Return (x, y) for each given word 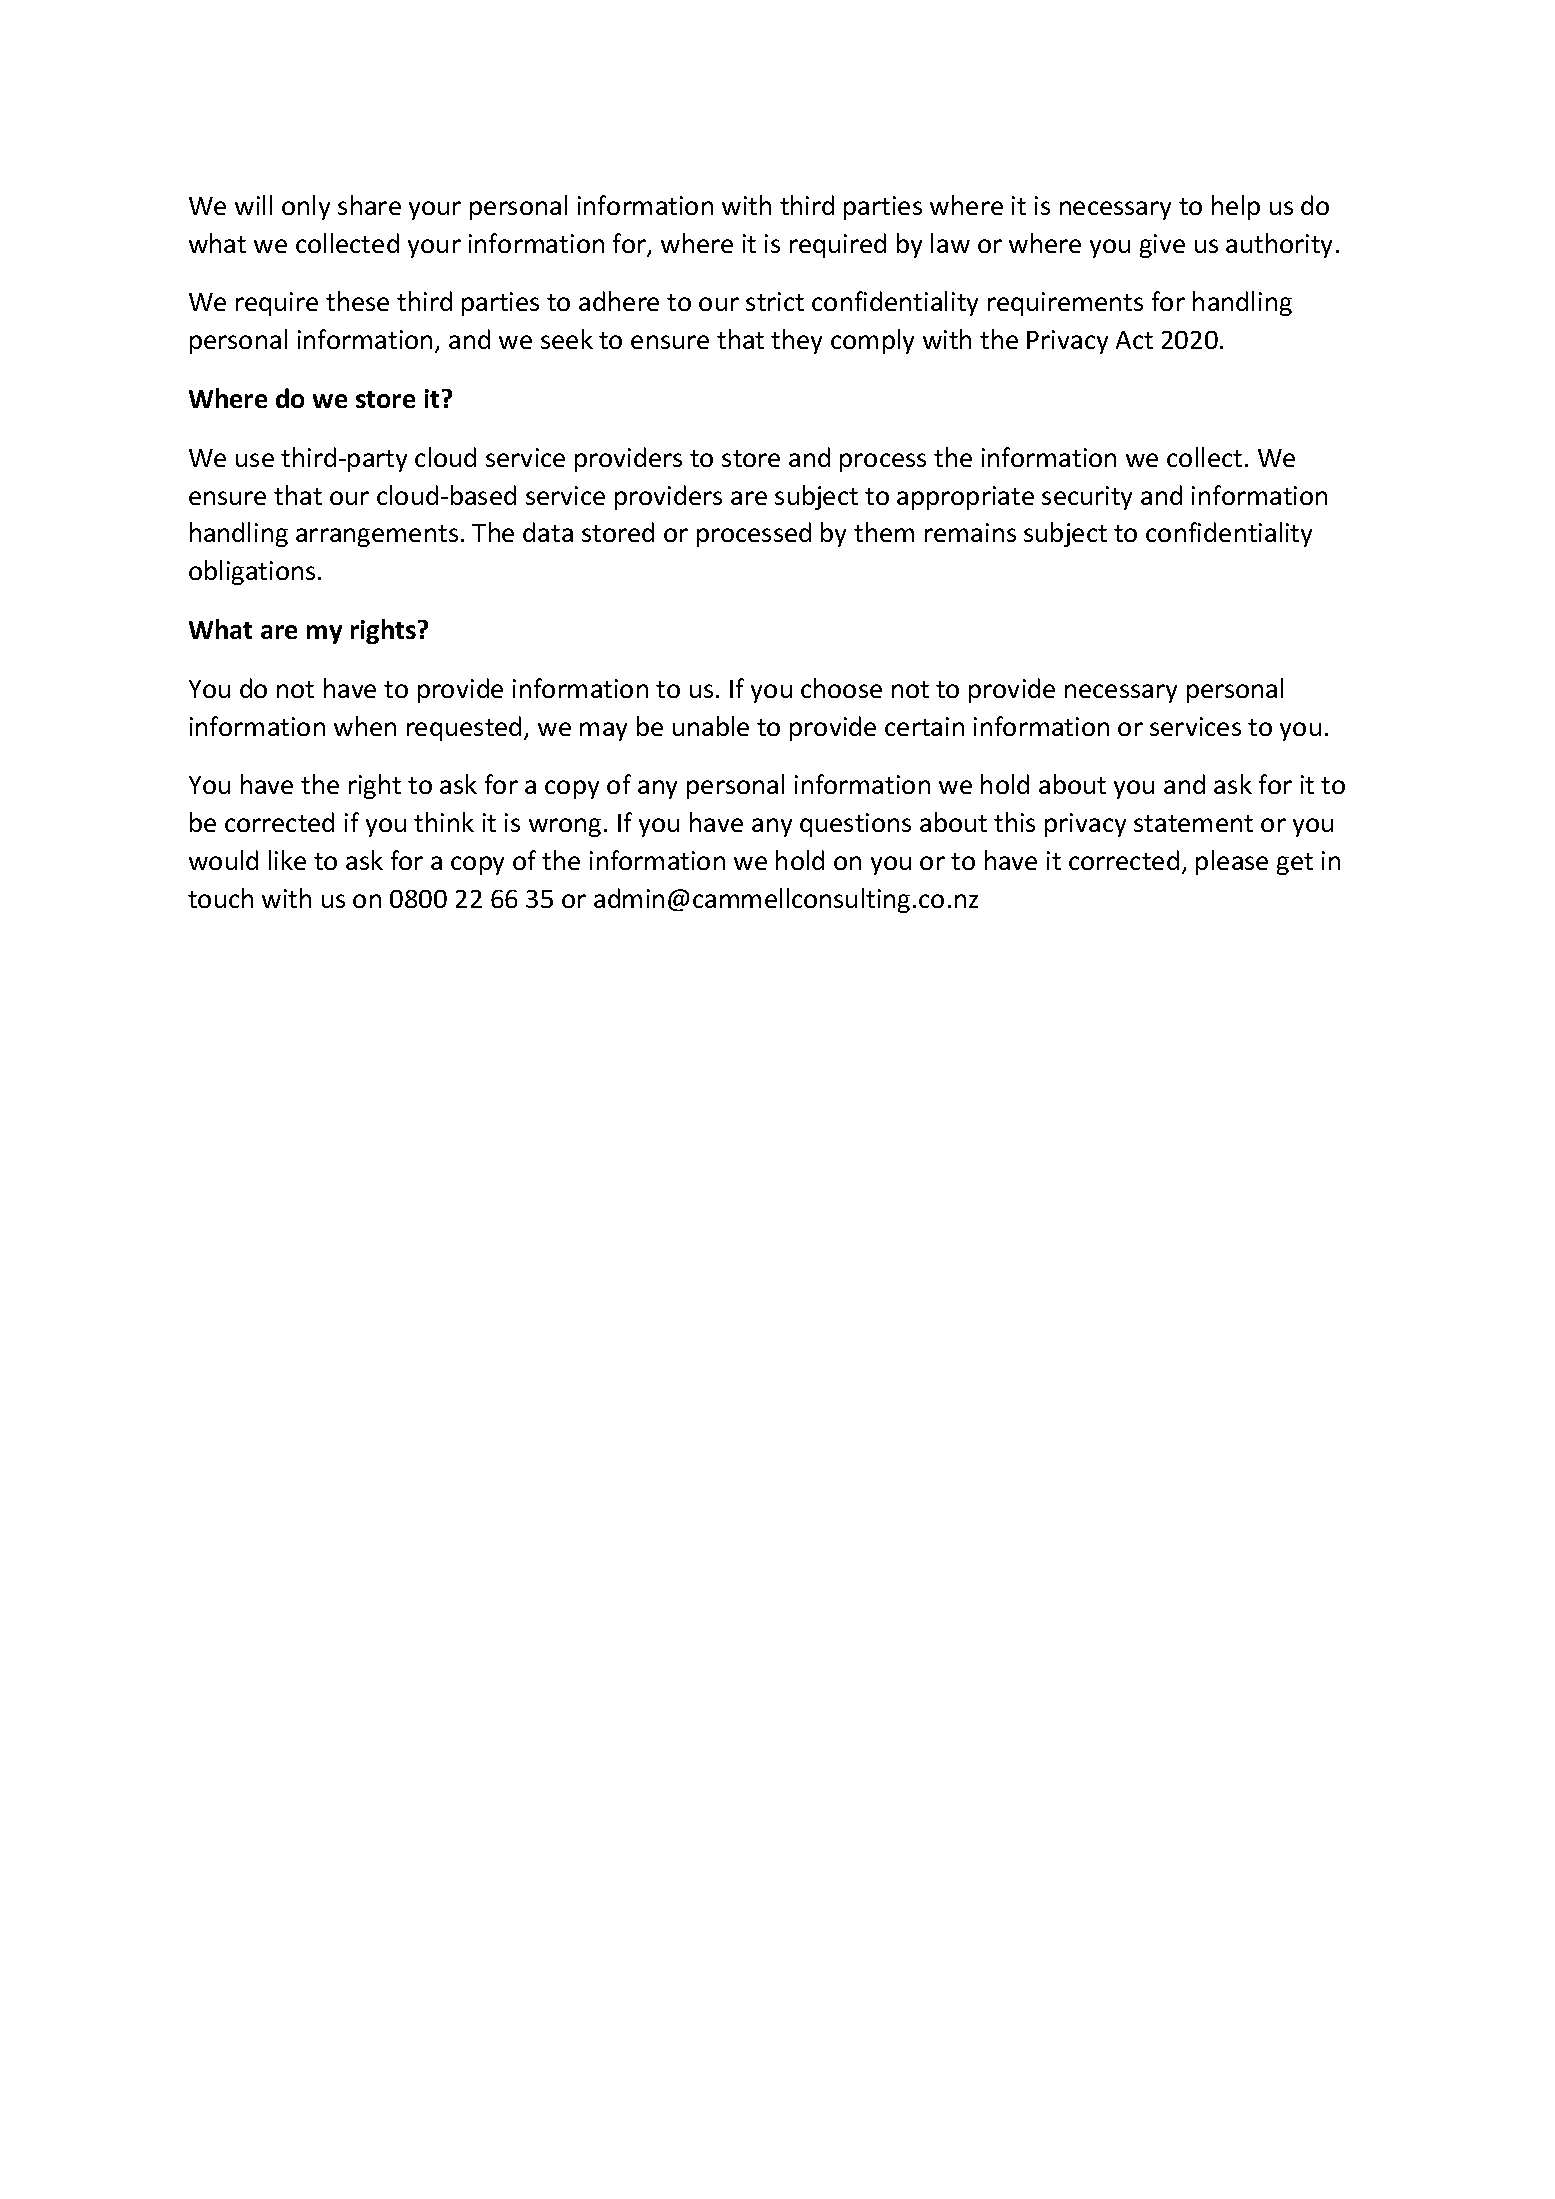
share (369, 205)
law (950, 243)
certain (924, 726)
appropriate (965, 498)
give (1162, 246)
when (365, 726)
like (287, 860)
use (255, 460)
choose (841, 688)
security (1087, 498)
